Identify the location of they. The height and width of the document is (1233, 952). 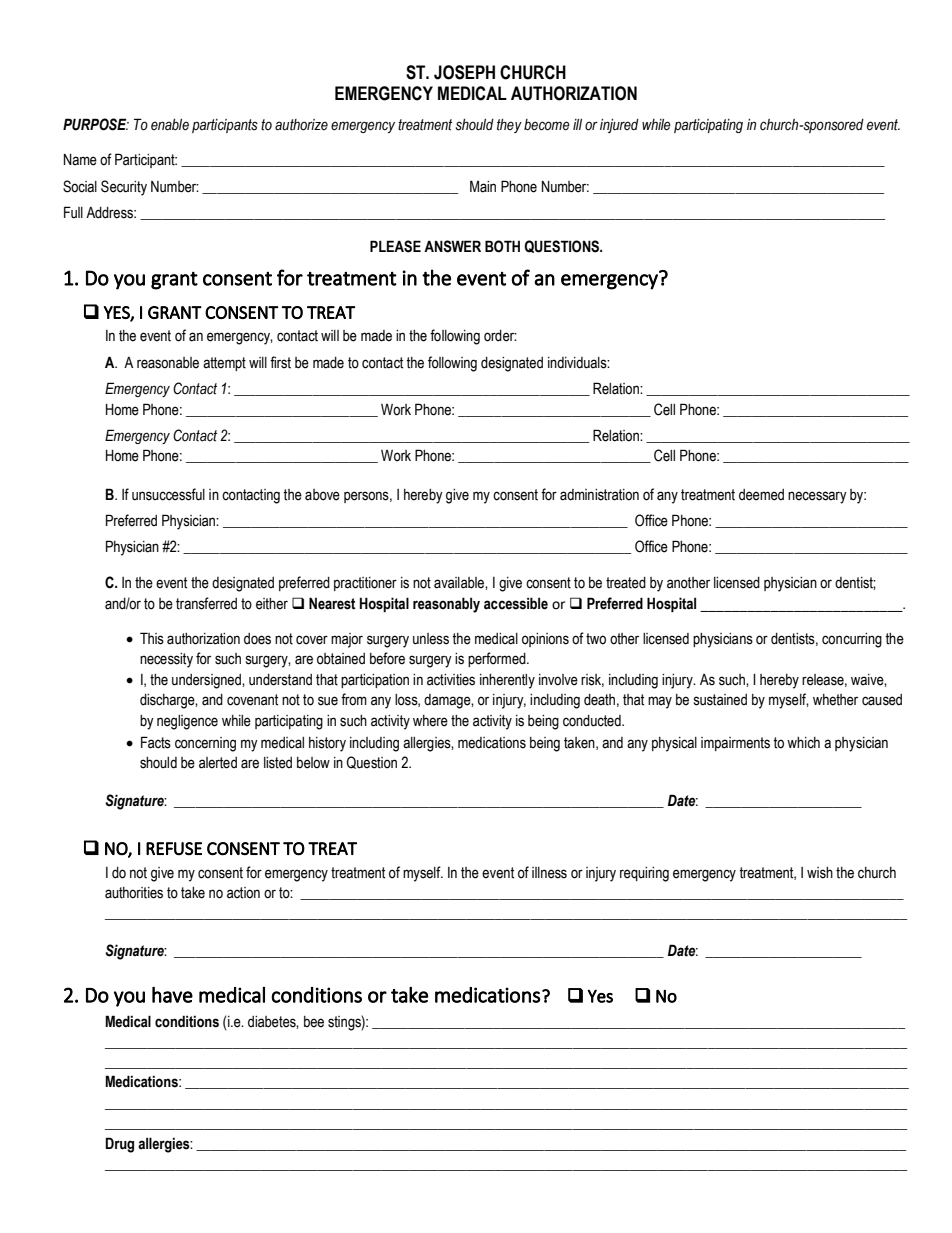
(509, 126).
